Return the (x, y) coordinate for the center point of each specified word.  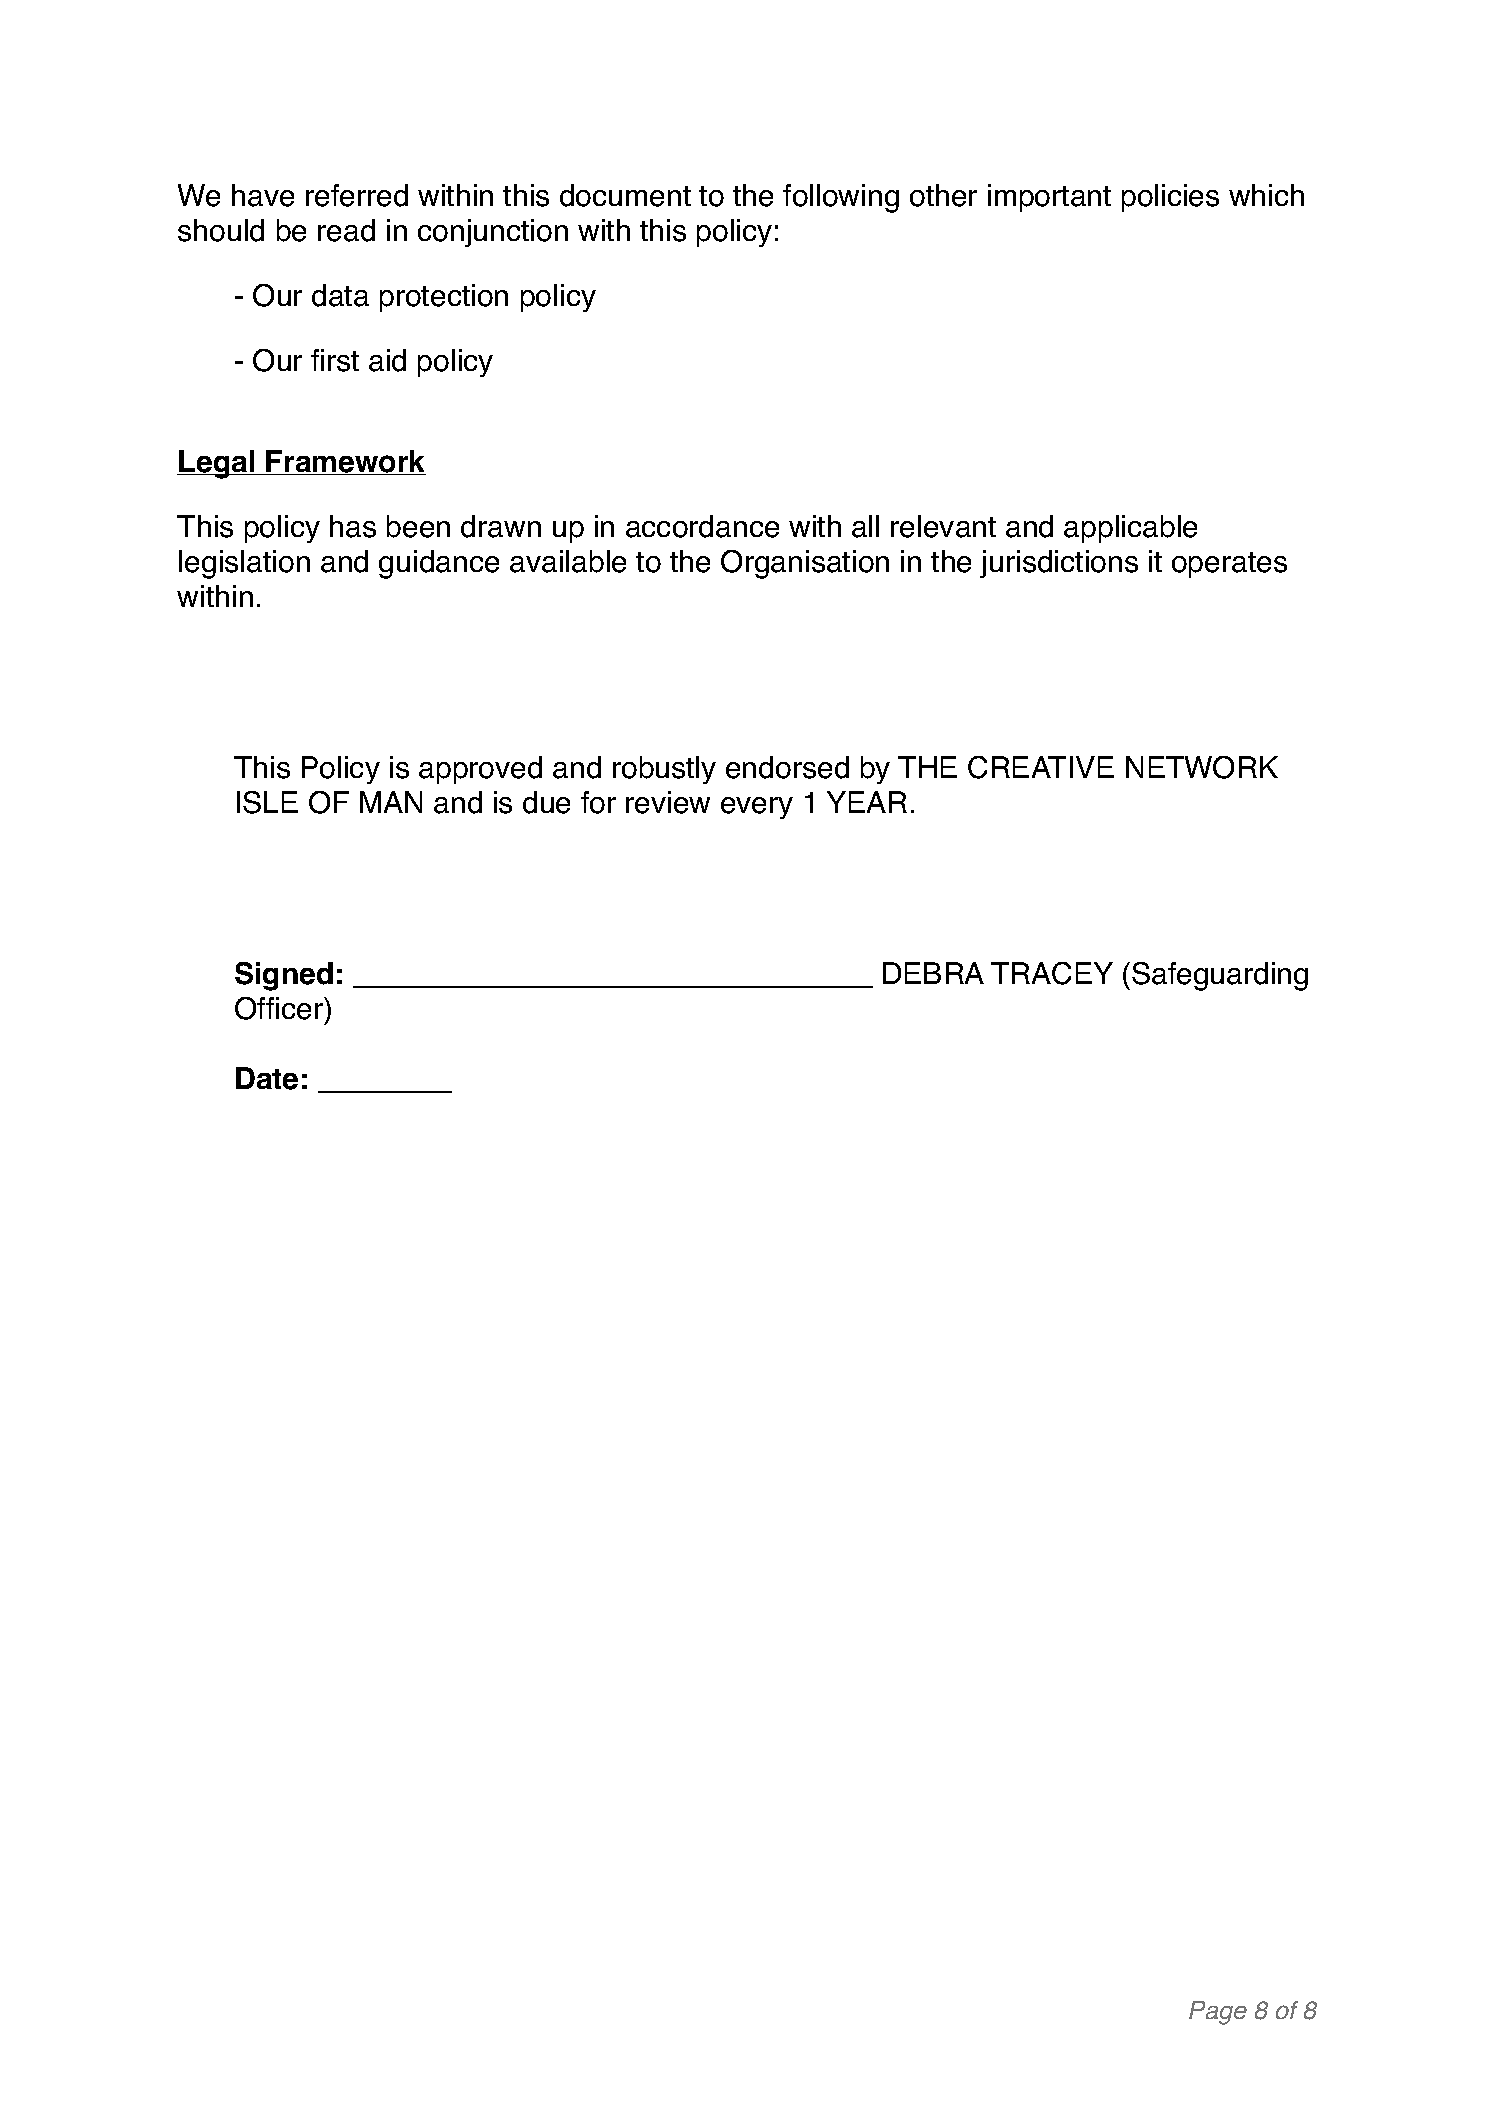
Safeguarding (1220, 976)
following (841, 198)
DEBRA (933, 973)
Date (267, 1078)
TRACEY (1052, 973)
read (346, 230)
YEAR (867, 802)
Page (1218, 2013)
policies (1170, 198)
